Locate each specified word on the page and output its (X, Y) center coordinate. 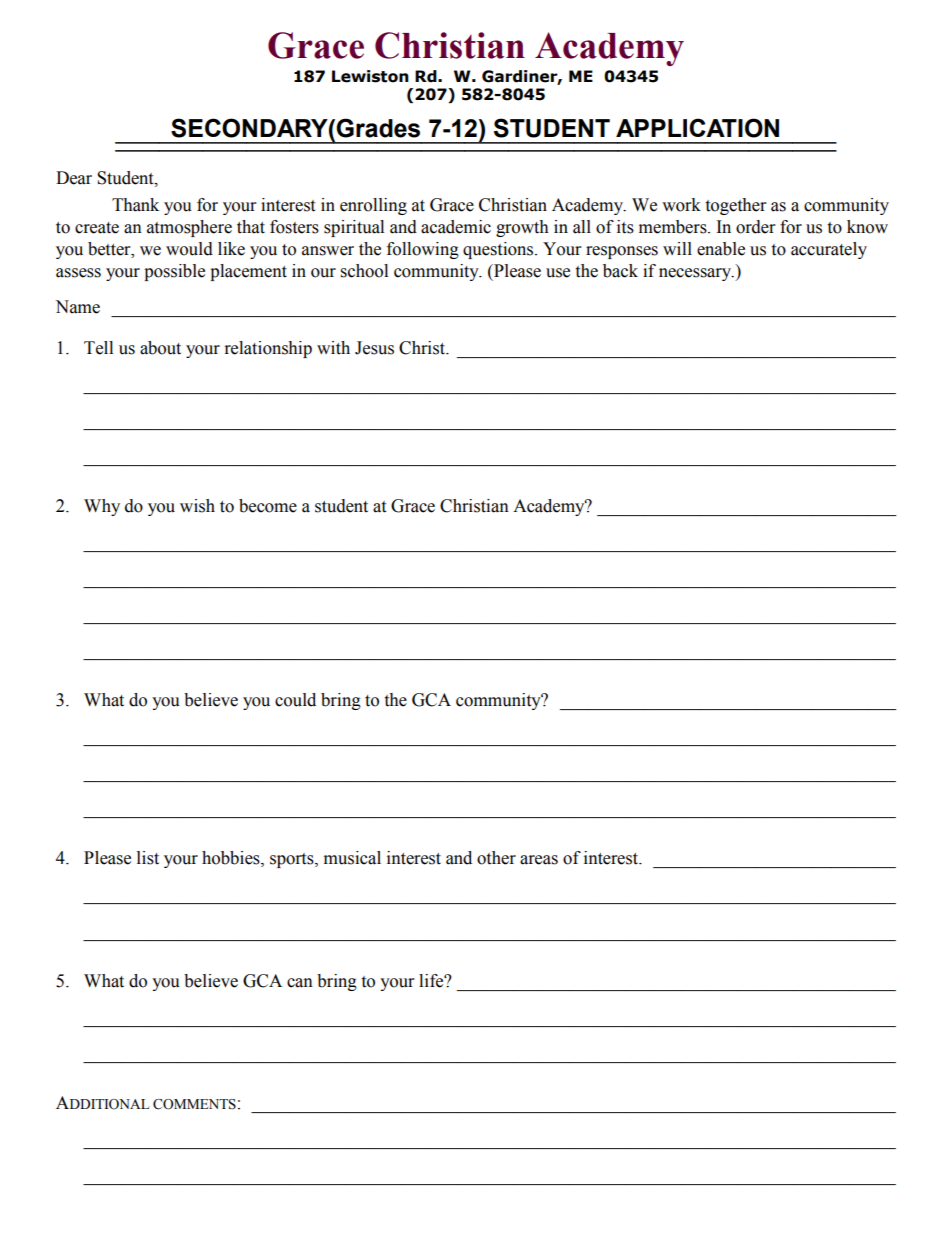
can (300, 983)
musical (352, 858)
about (160, 348)
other (496, 858)
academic (456, 227)
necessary (696, 274)
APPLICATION (697, 128)
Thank (135, 205)
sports (293, 860)
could (295, 700)
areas (539, 860)
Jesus (374, 348)
